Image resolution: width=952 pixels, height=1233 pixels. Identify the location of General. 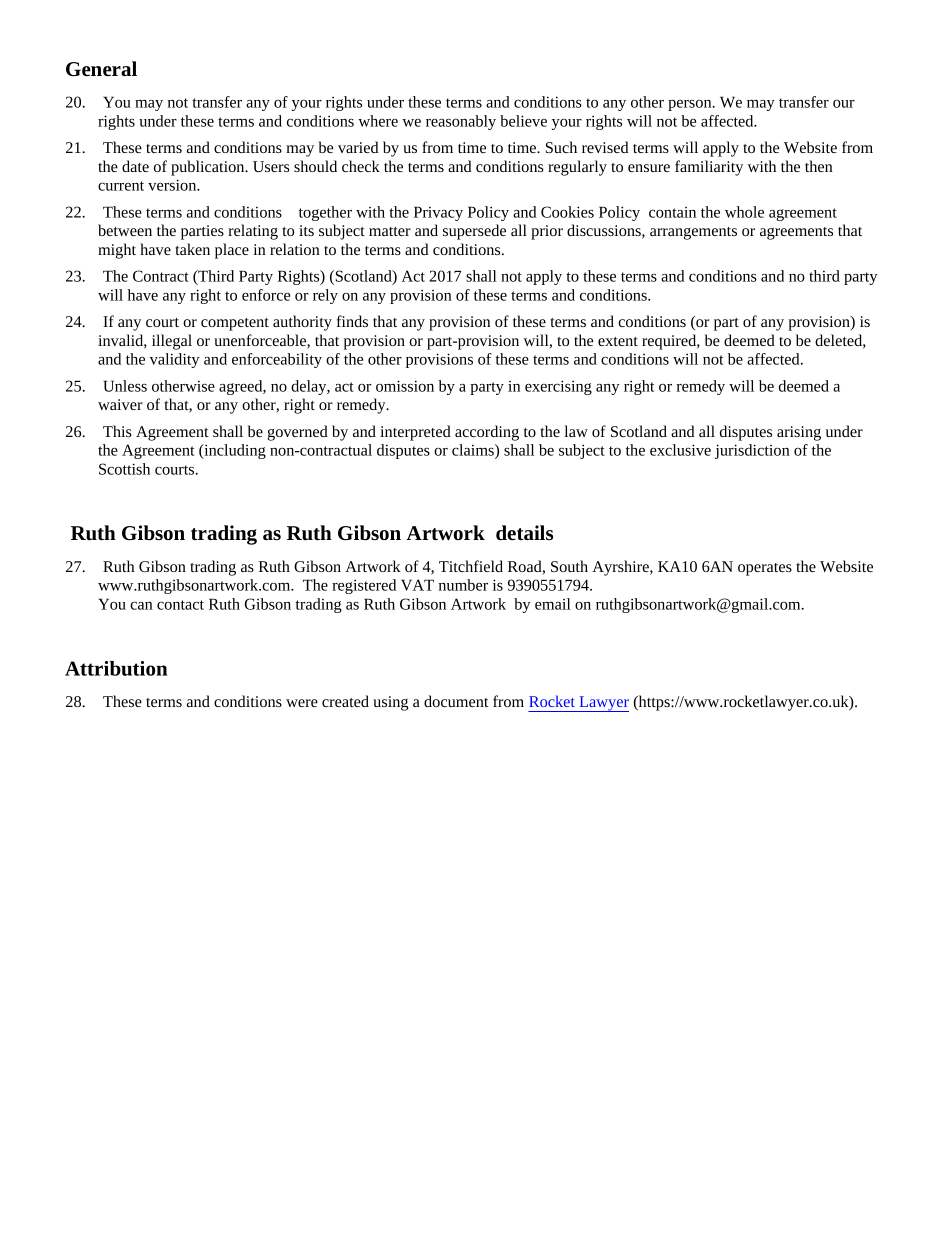
(101, 69).
